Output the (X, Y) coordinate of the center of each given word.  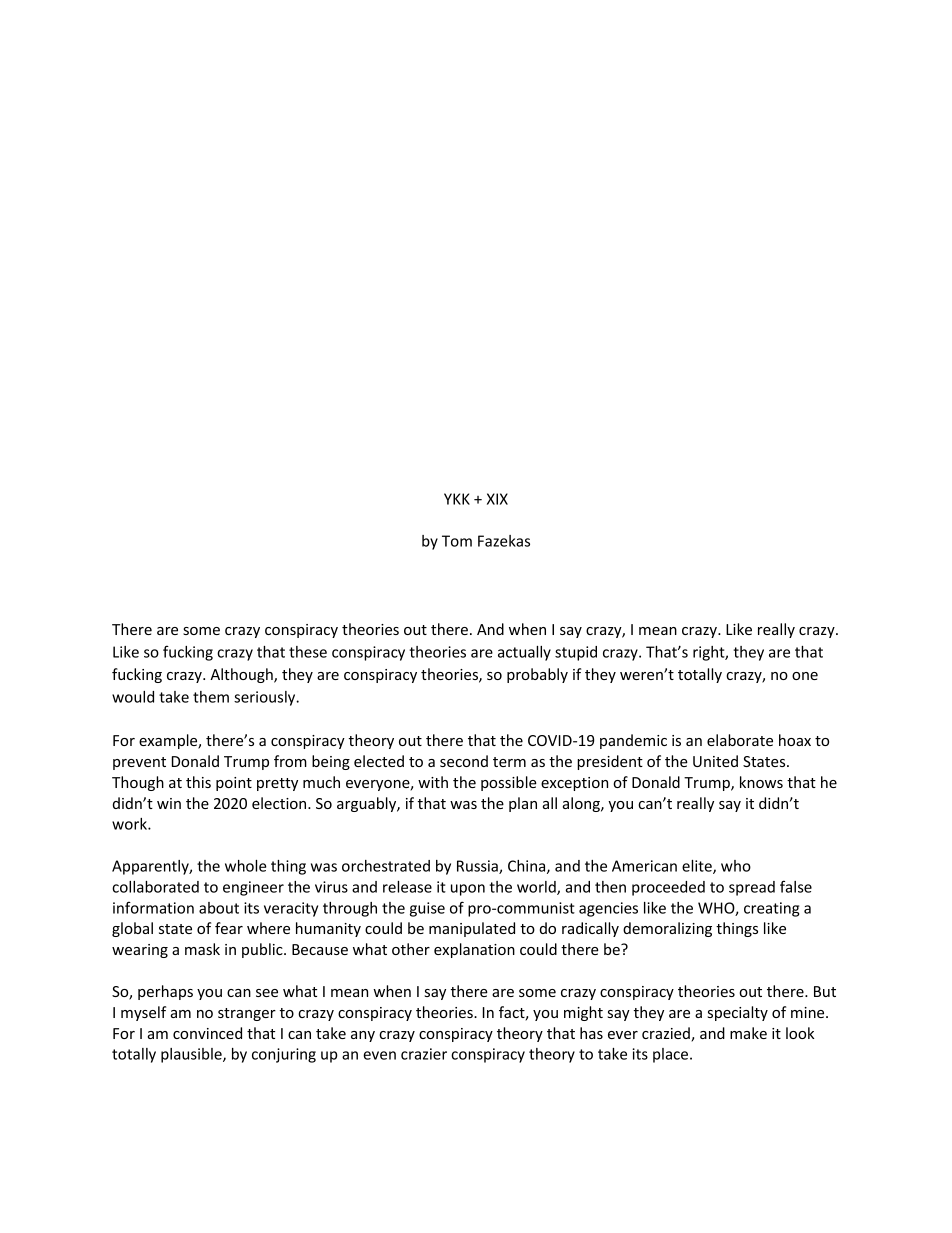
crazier (424, 1054)
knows (761, 782)
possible (509, 783)
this (198, 782)
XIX (497, 499)
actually (524, 653)
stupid (576, 653)
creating (771, 909)
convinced (207, 1033)
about (219, 908)
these (308, 652)
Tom (457, 541)
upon (468, 890)
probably (537, 675)
